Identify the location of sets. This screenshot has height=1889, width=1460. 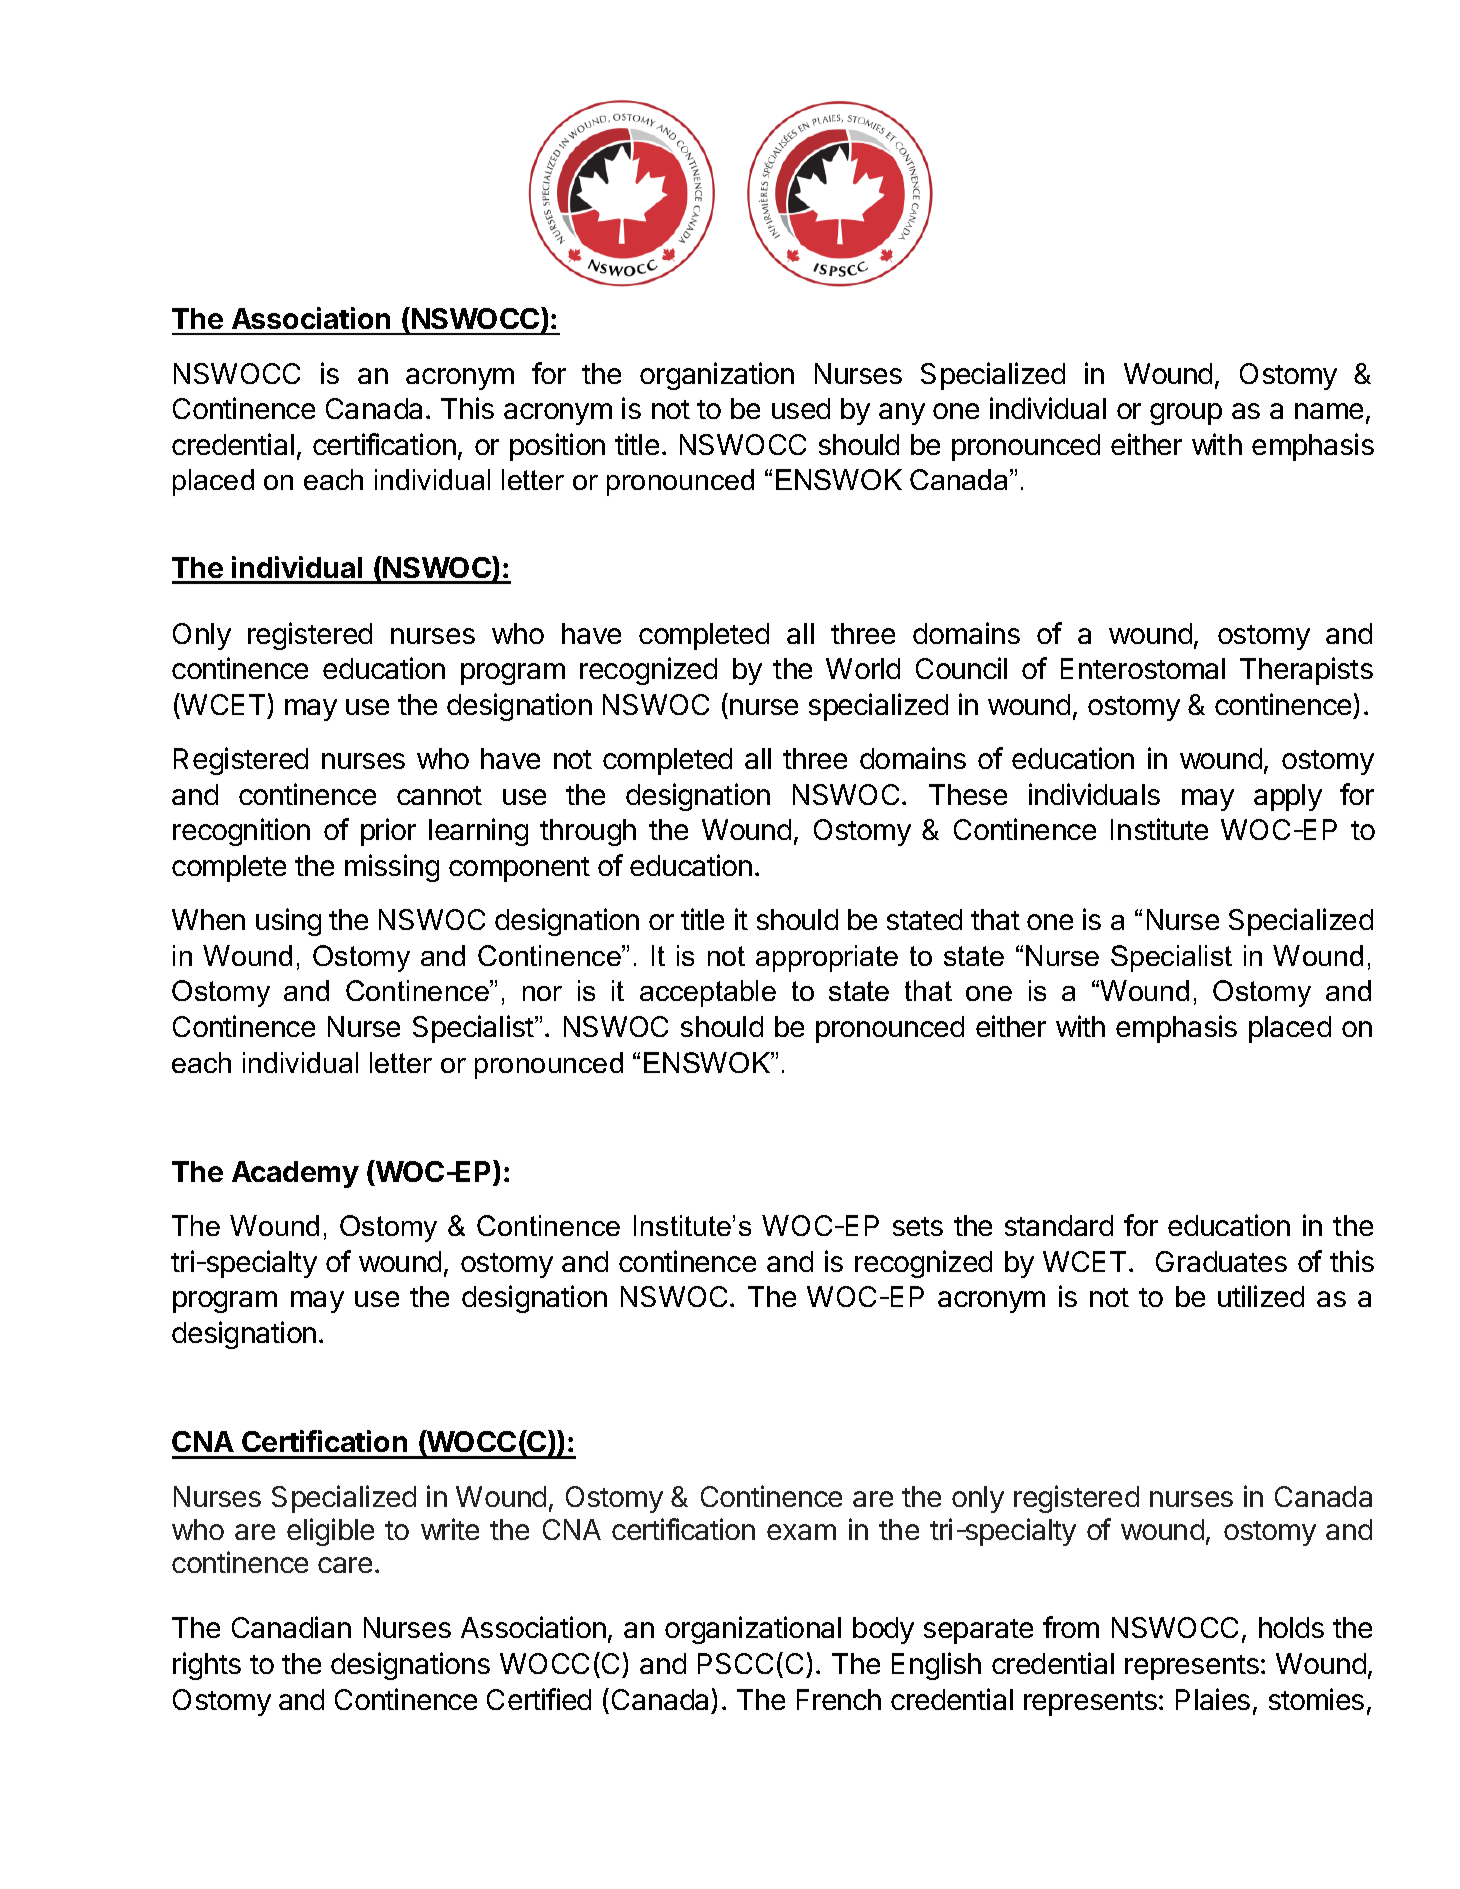
(918, 1226).
